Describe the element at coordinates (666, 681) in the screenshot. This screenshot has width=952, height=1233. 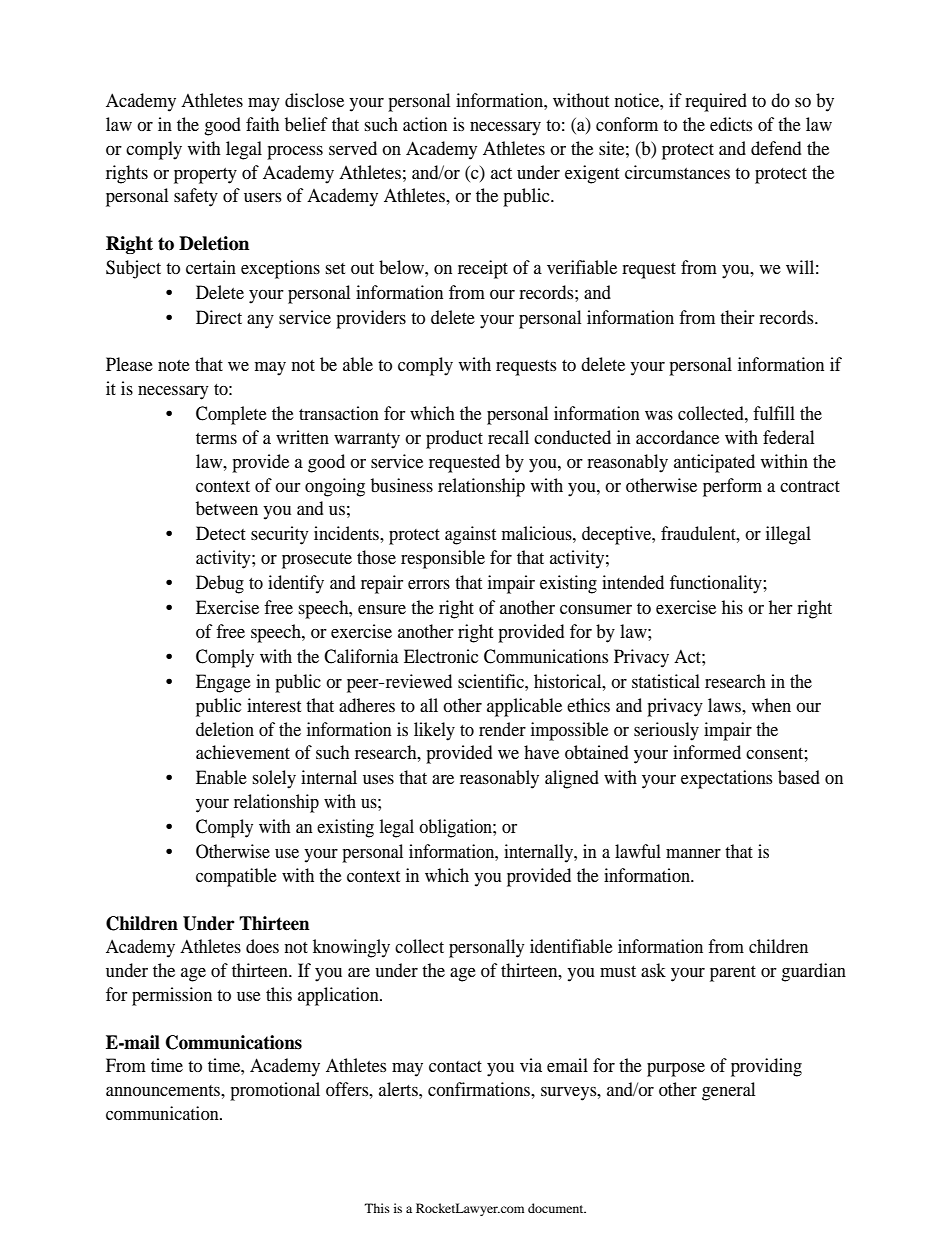
I see `statistical` at that location.
